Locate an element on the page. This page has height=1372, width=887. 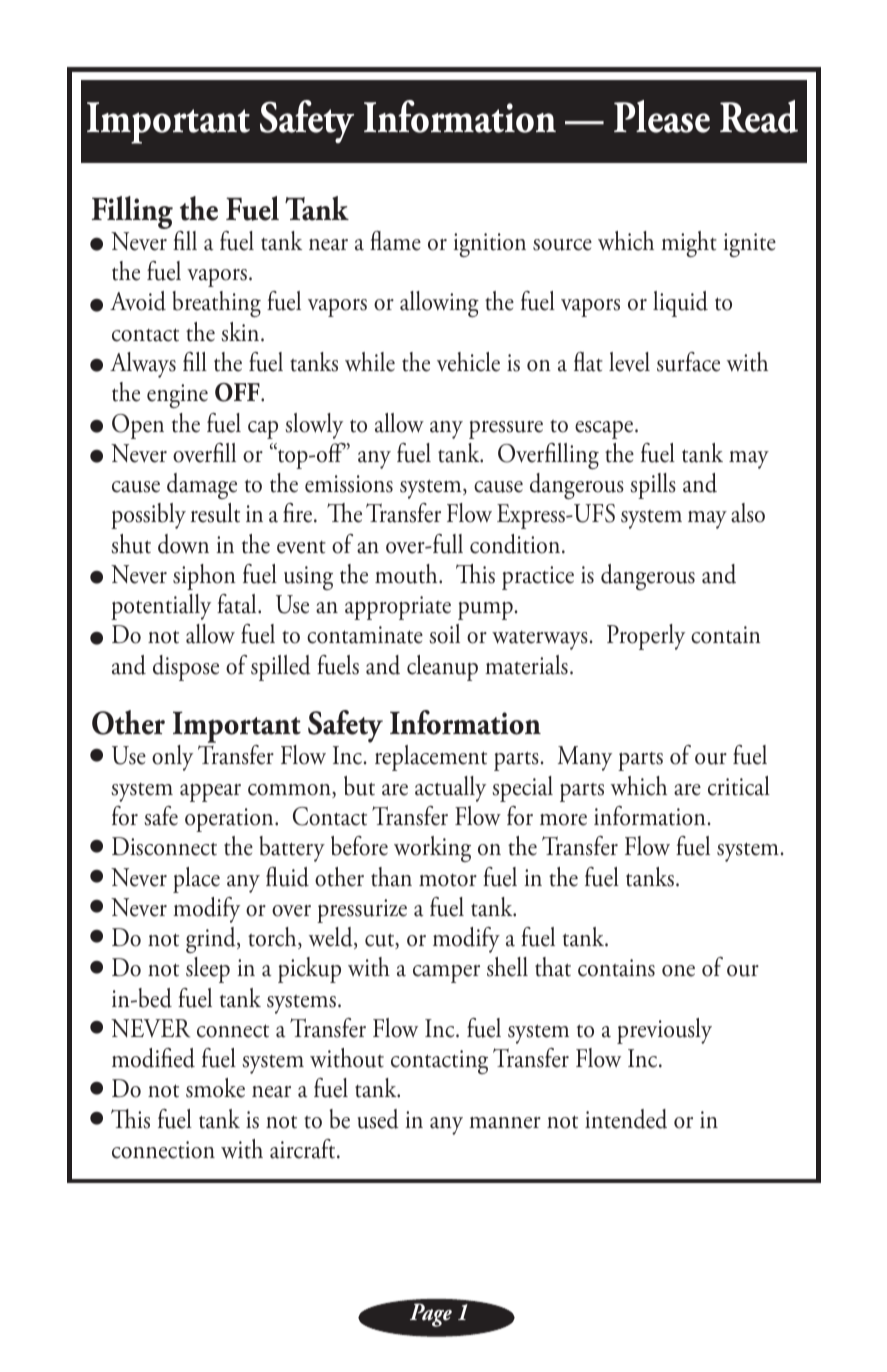
breathing is located at coordinates (216, 304).
